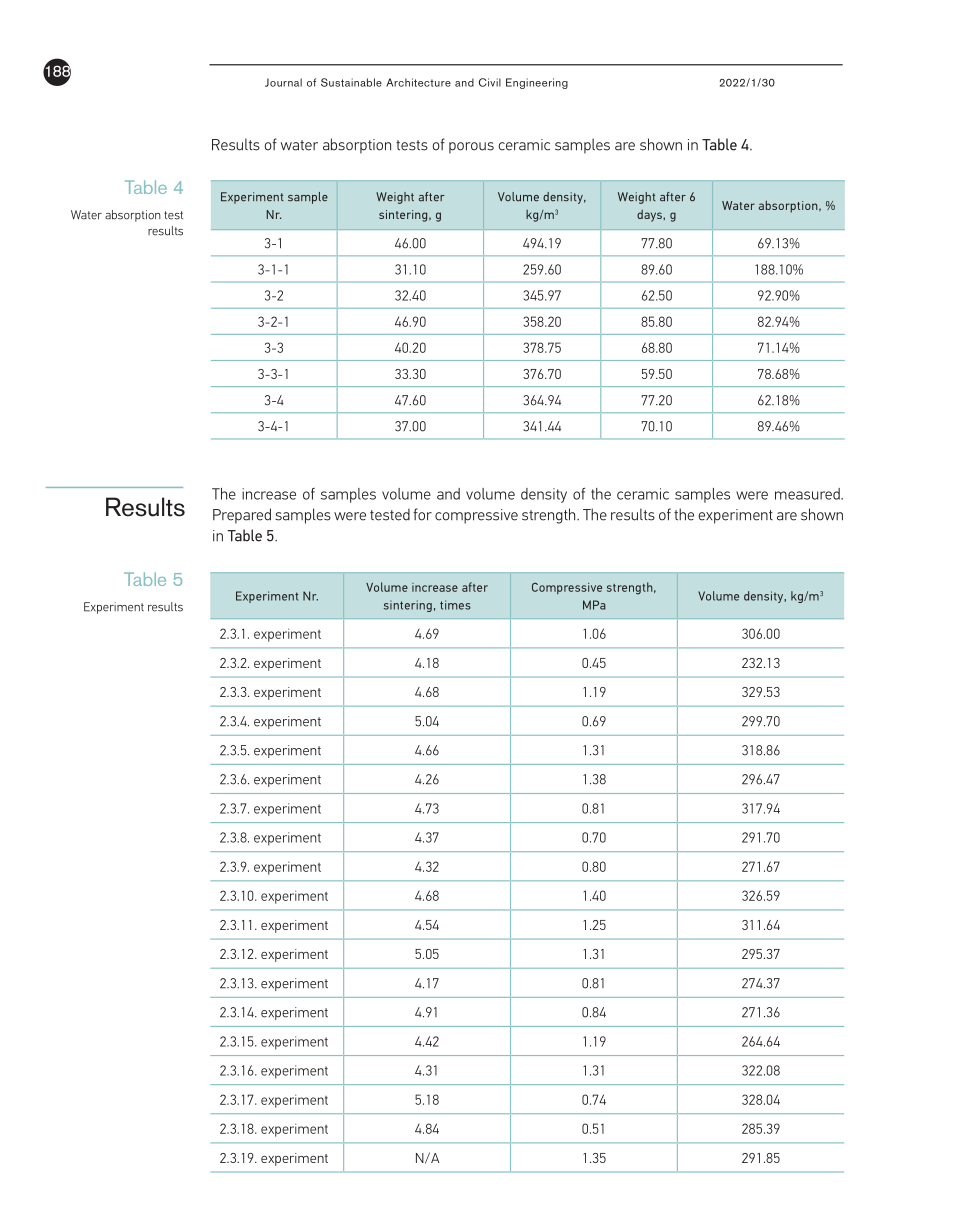 The width and height of the image is (958, 1232). What do you see at coordinates (455, 605) in the image?
I see `times` at bounding box center [455, 605].
